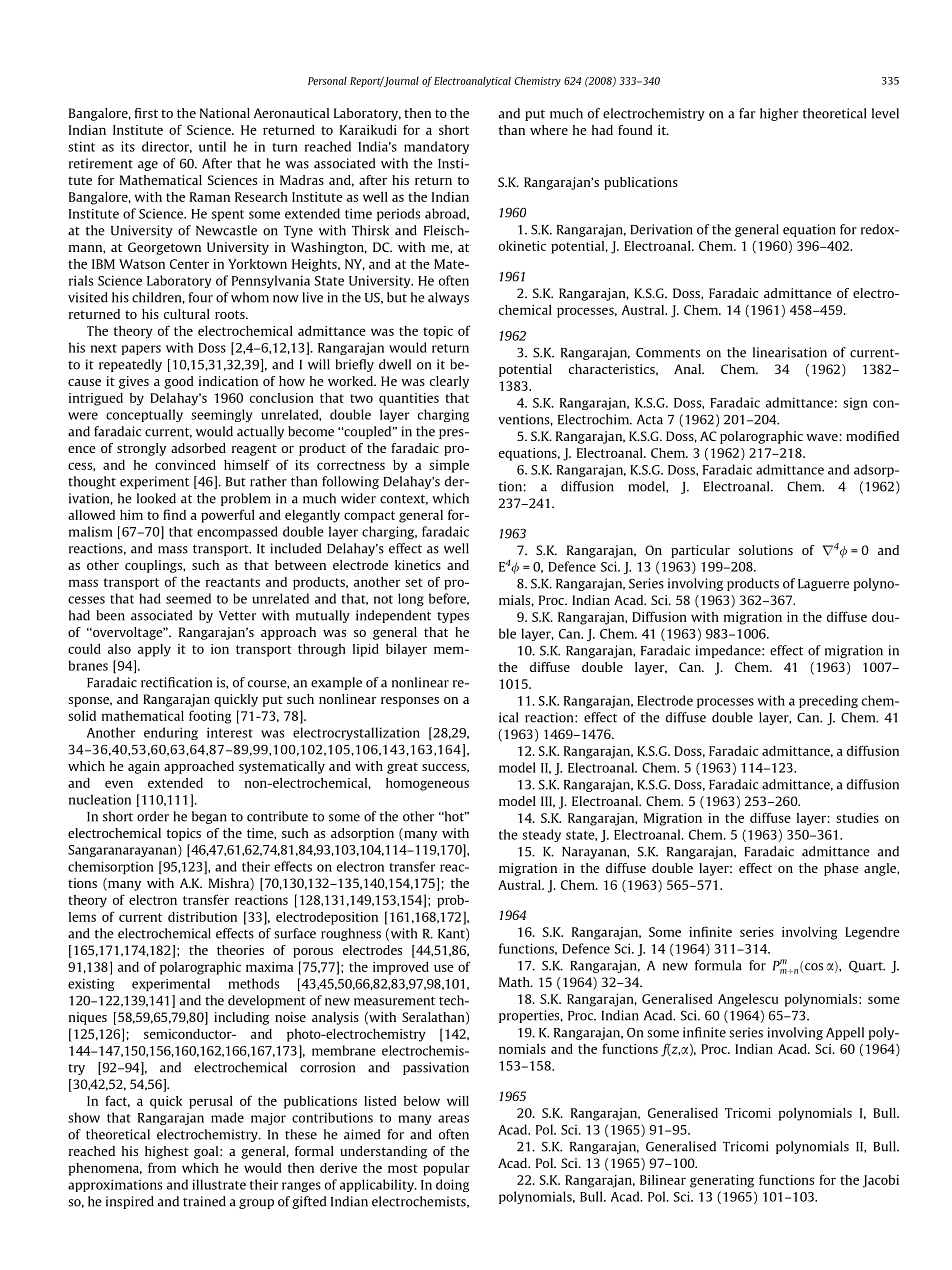  I want to click on wave, so click(823, 437).
